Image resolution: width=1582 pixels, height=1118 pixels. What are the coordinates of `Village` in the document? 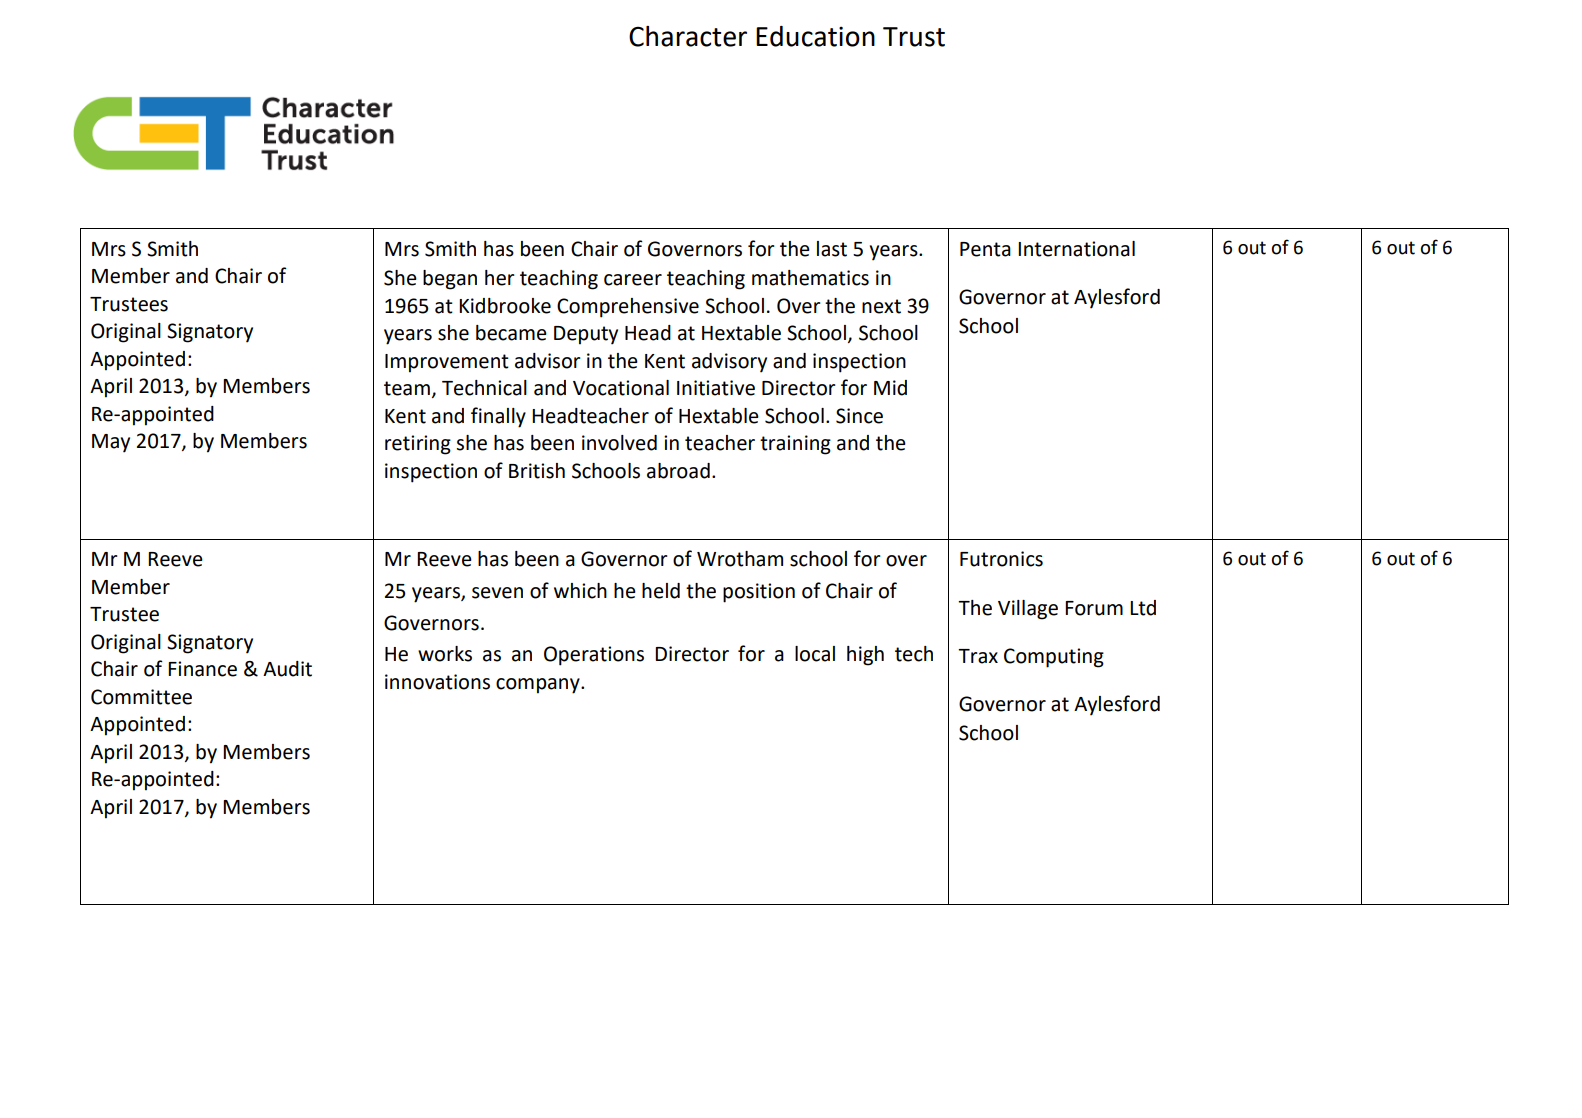 It's located at (1028, 610).
